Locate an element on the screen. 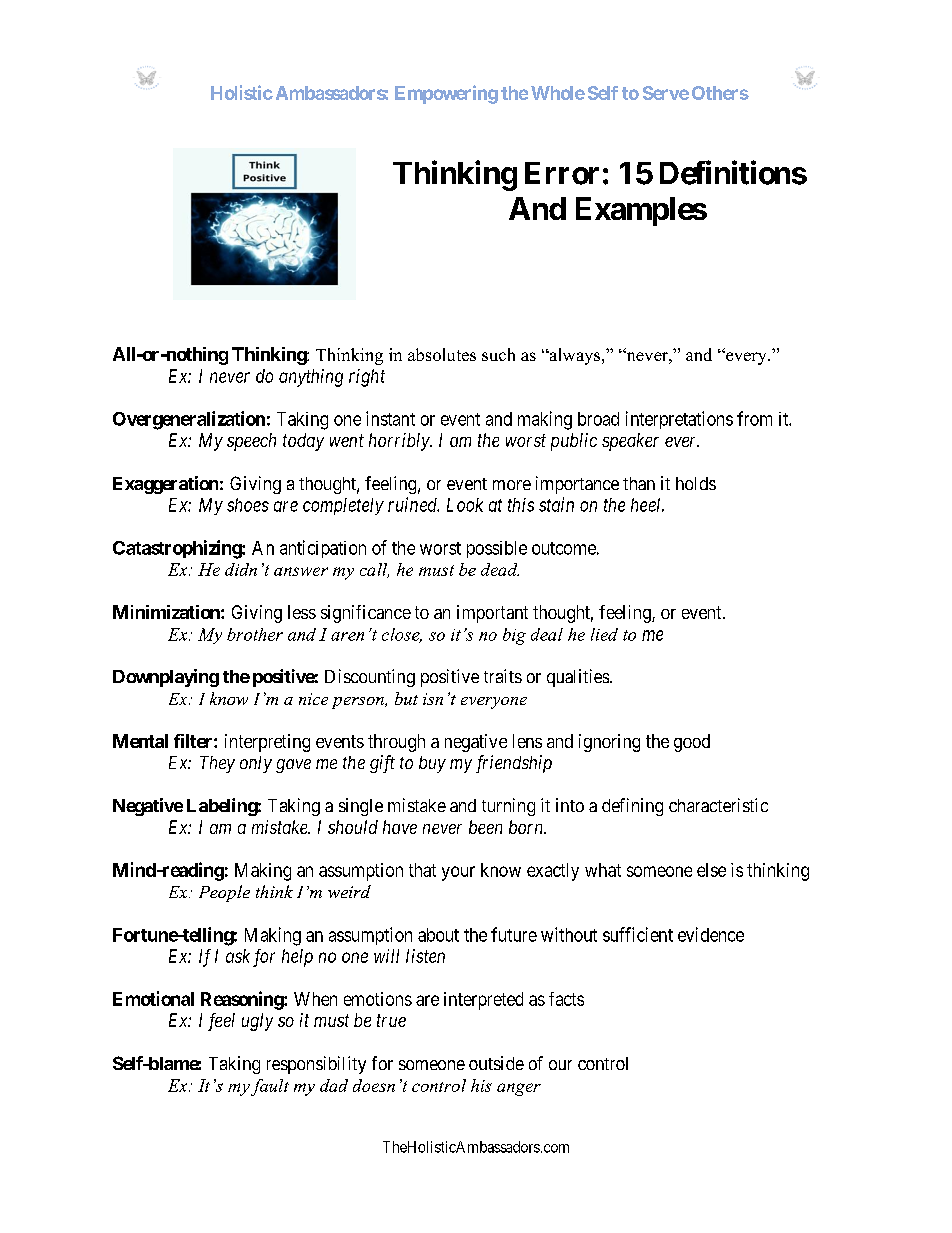 The width and height of the screenshot is (952, 1233). characteristic is located at coordinates (718, 805).
